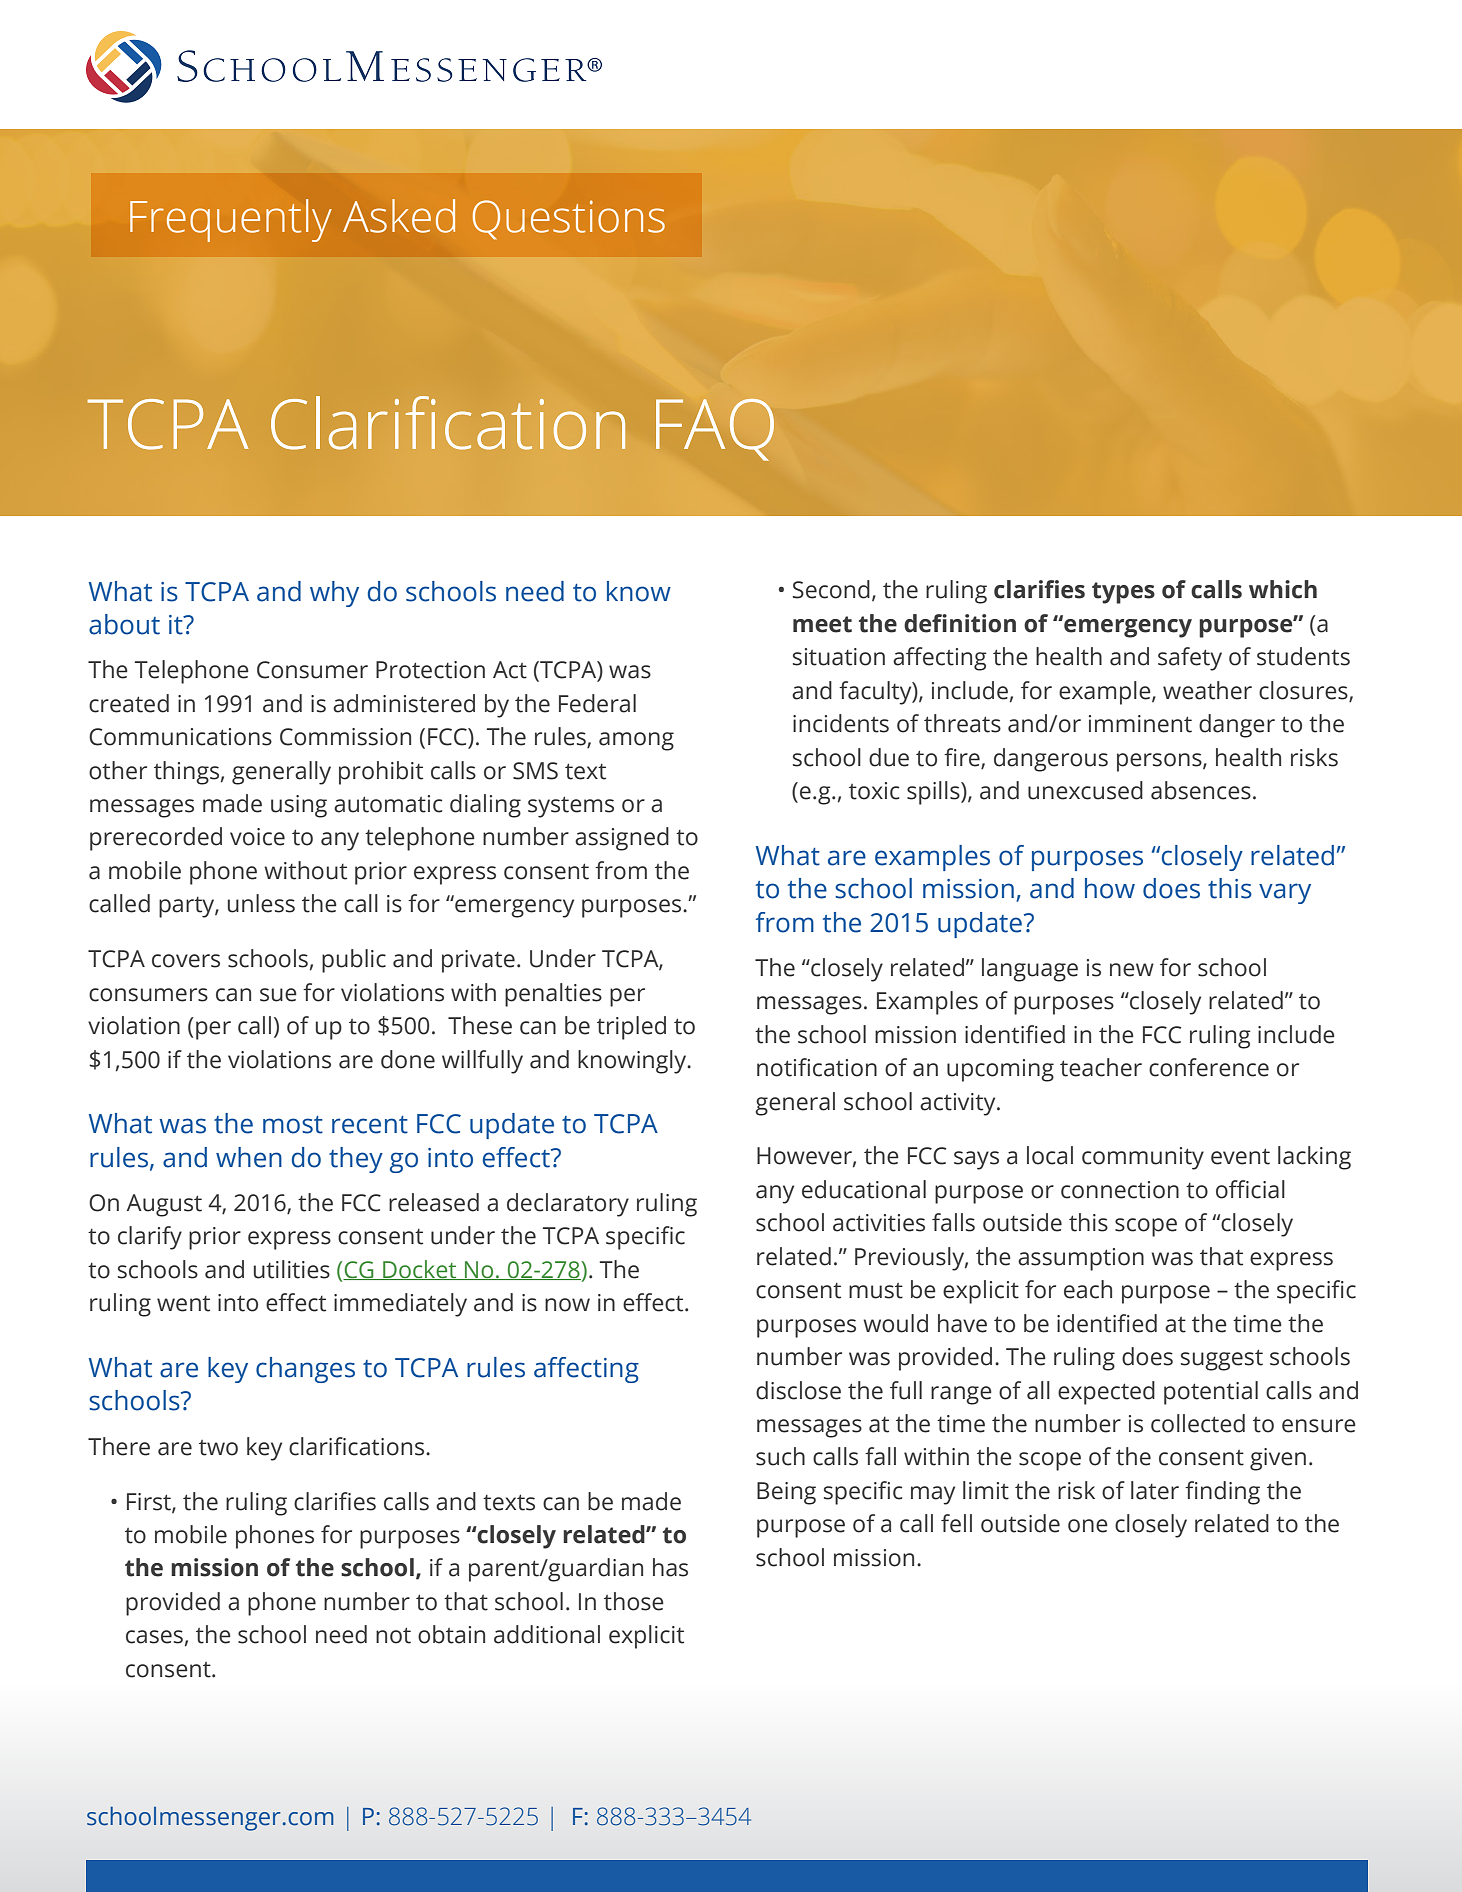  What do you see at coordinates (715, 430) in the screenshot?
I see `FAQ` at bounding box center [715, 430].
